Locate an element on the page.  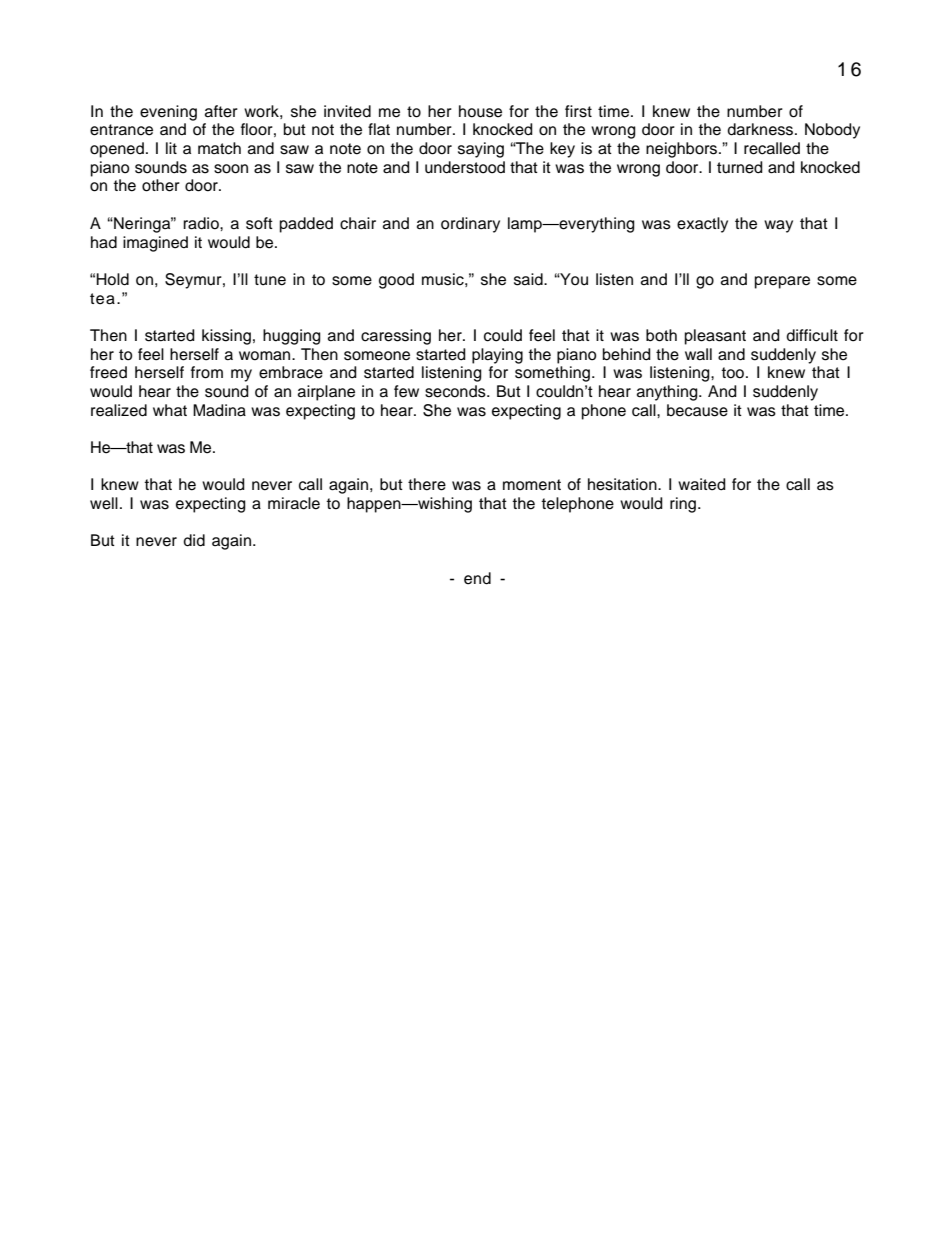
because is located at coordinates (697, 410).
